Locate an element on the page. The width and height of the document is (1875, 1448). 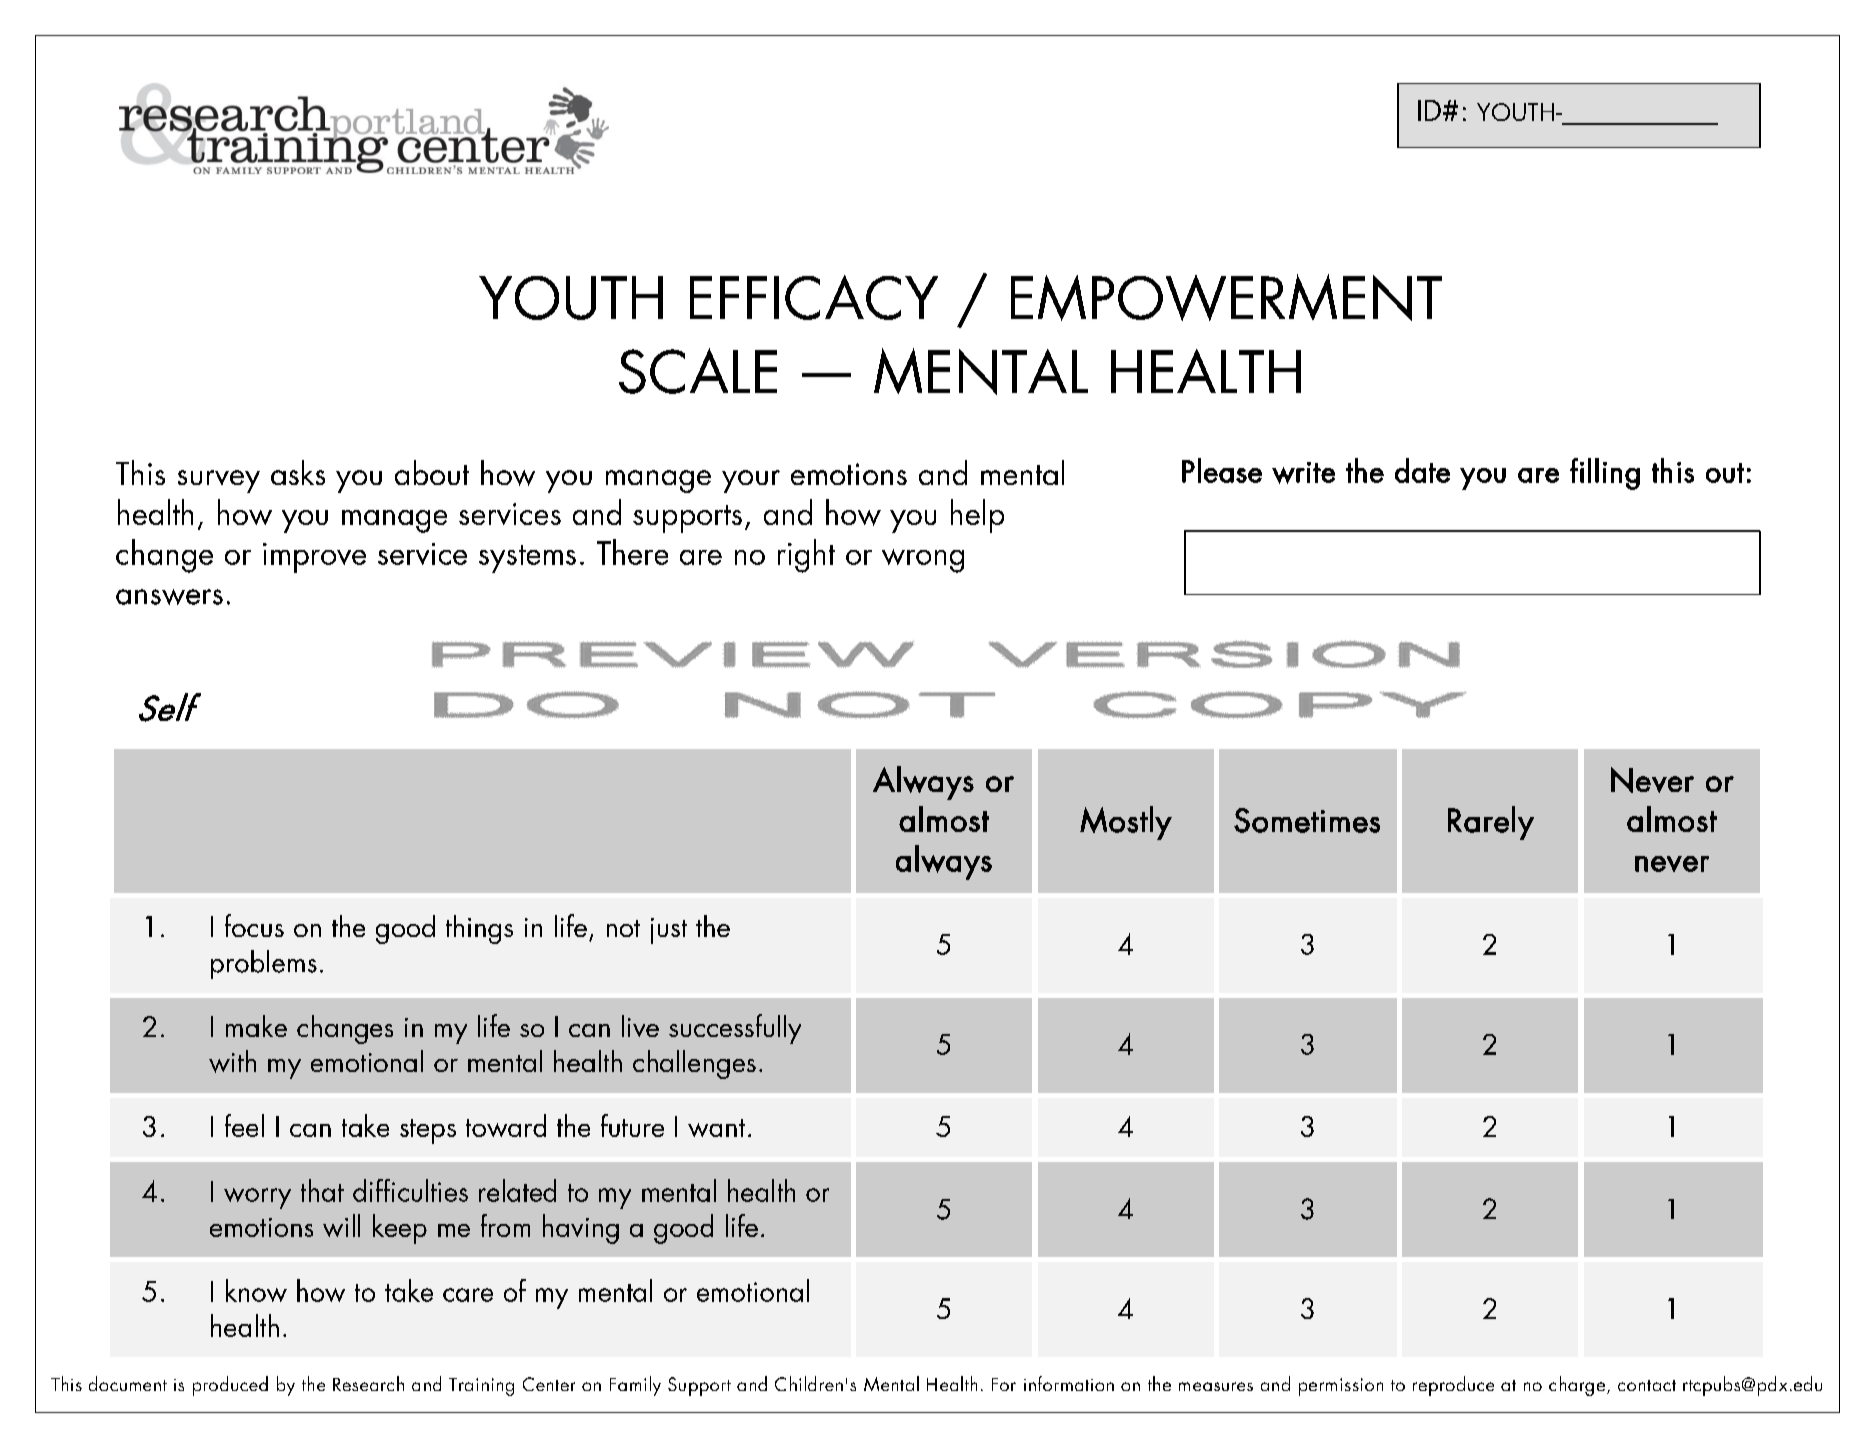
EMPOWERMENT is located at coordinates (1226, 297).
